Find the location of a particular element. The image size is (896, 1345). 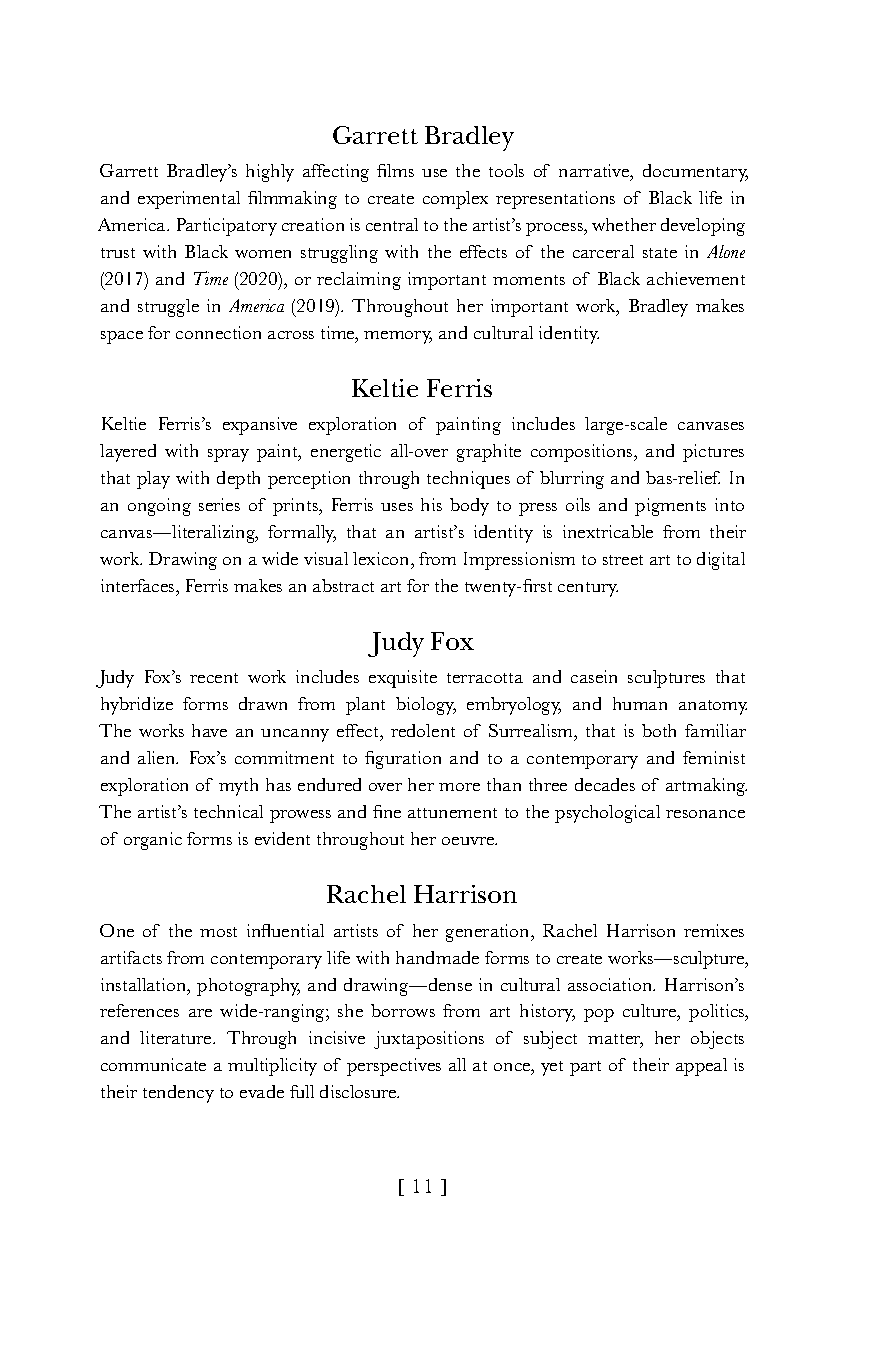

appeal is located at coordinates (701, 1067).
